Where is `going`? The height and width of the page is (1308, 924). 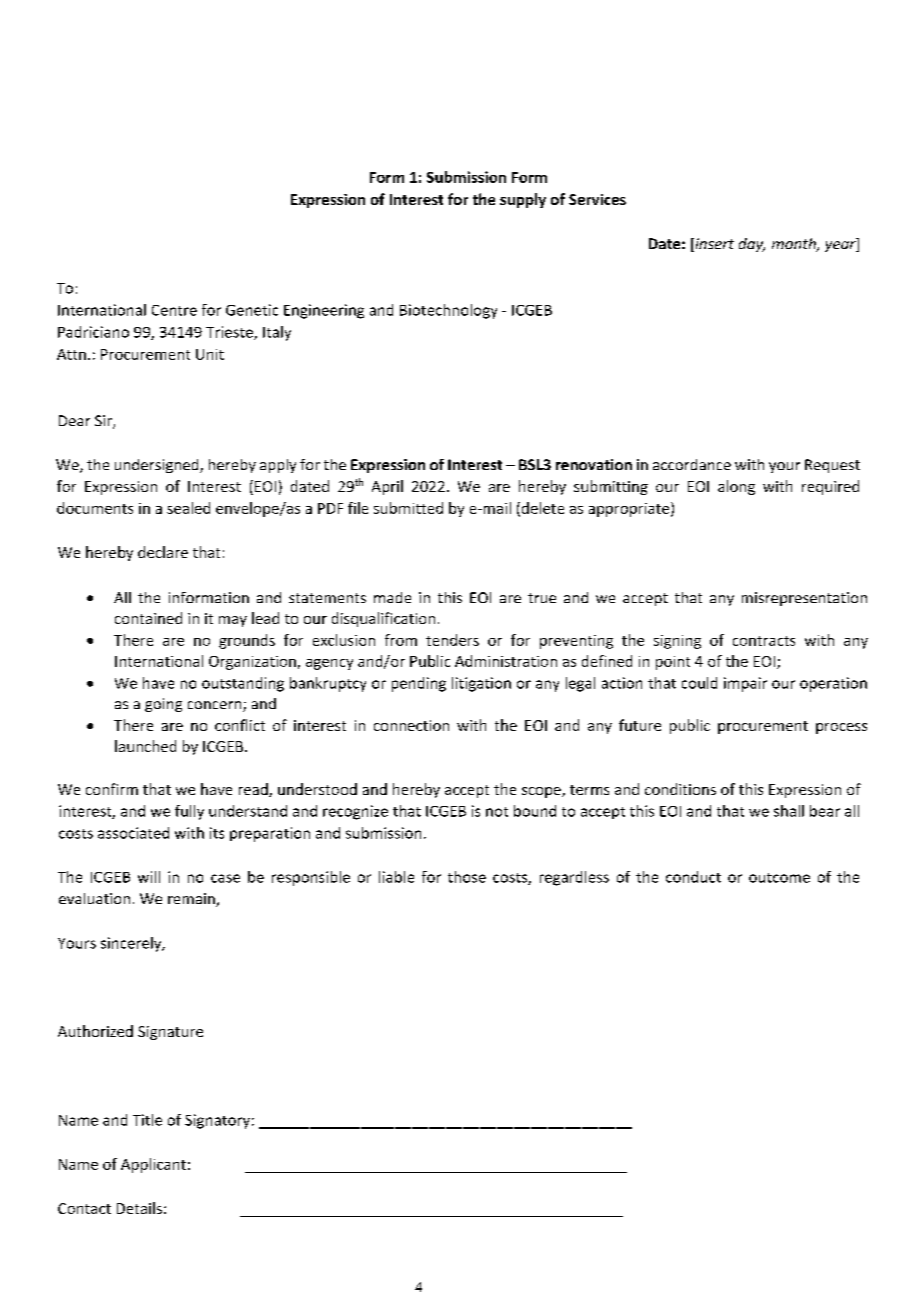 going is located at coordinates (163, 705).
